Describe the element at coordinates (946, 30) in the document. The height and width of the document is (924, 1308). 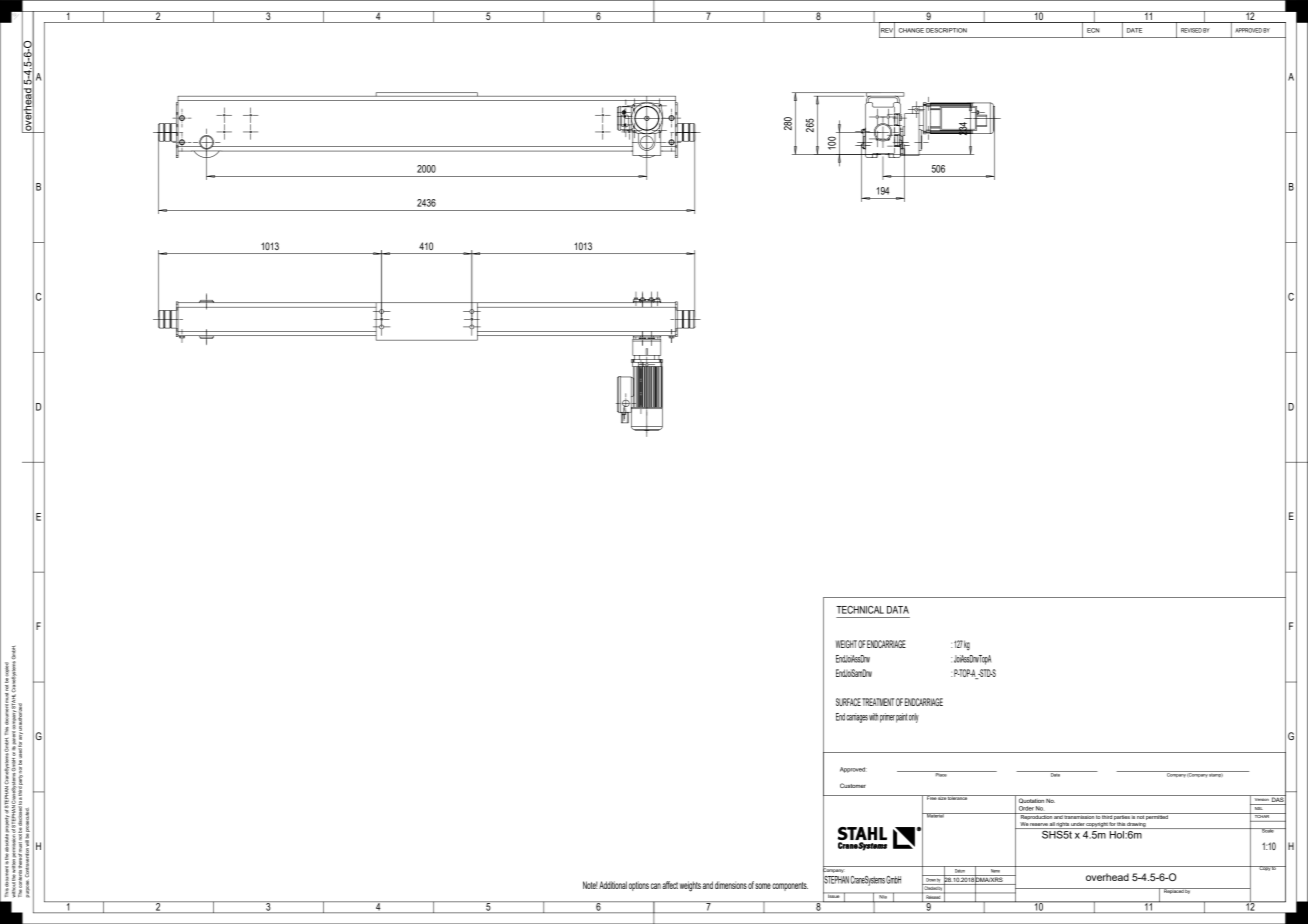
I see `DESCRIPTION` at that location.
